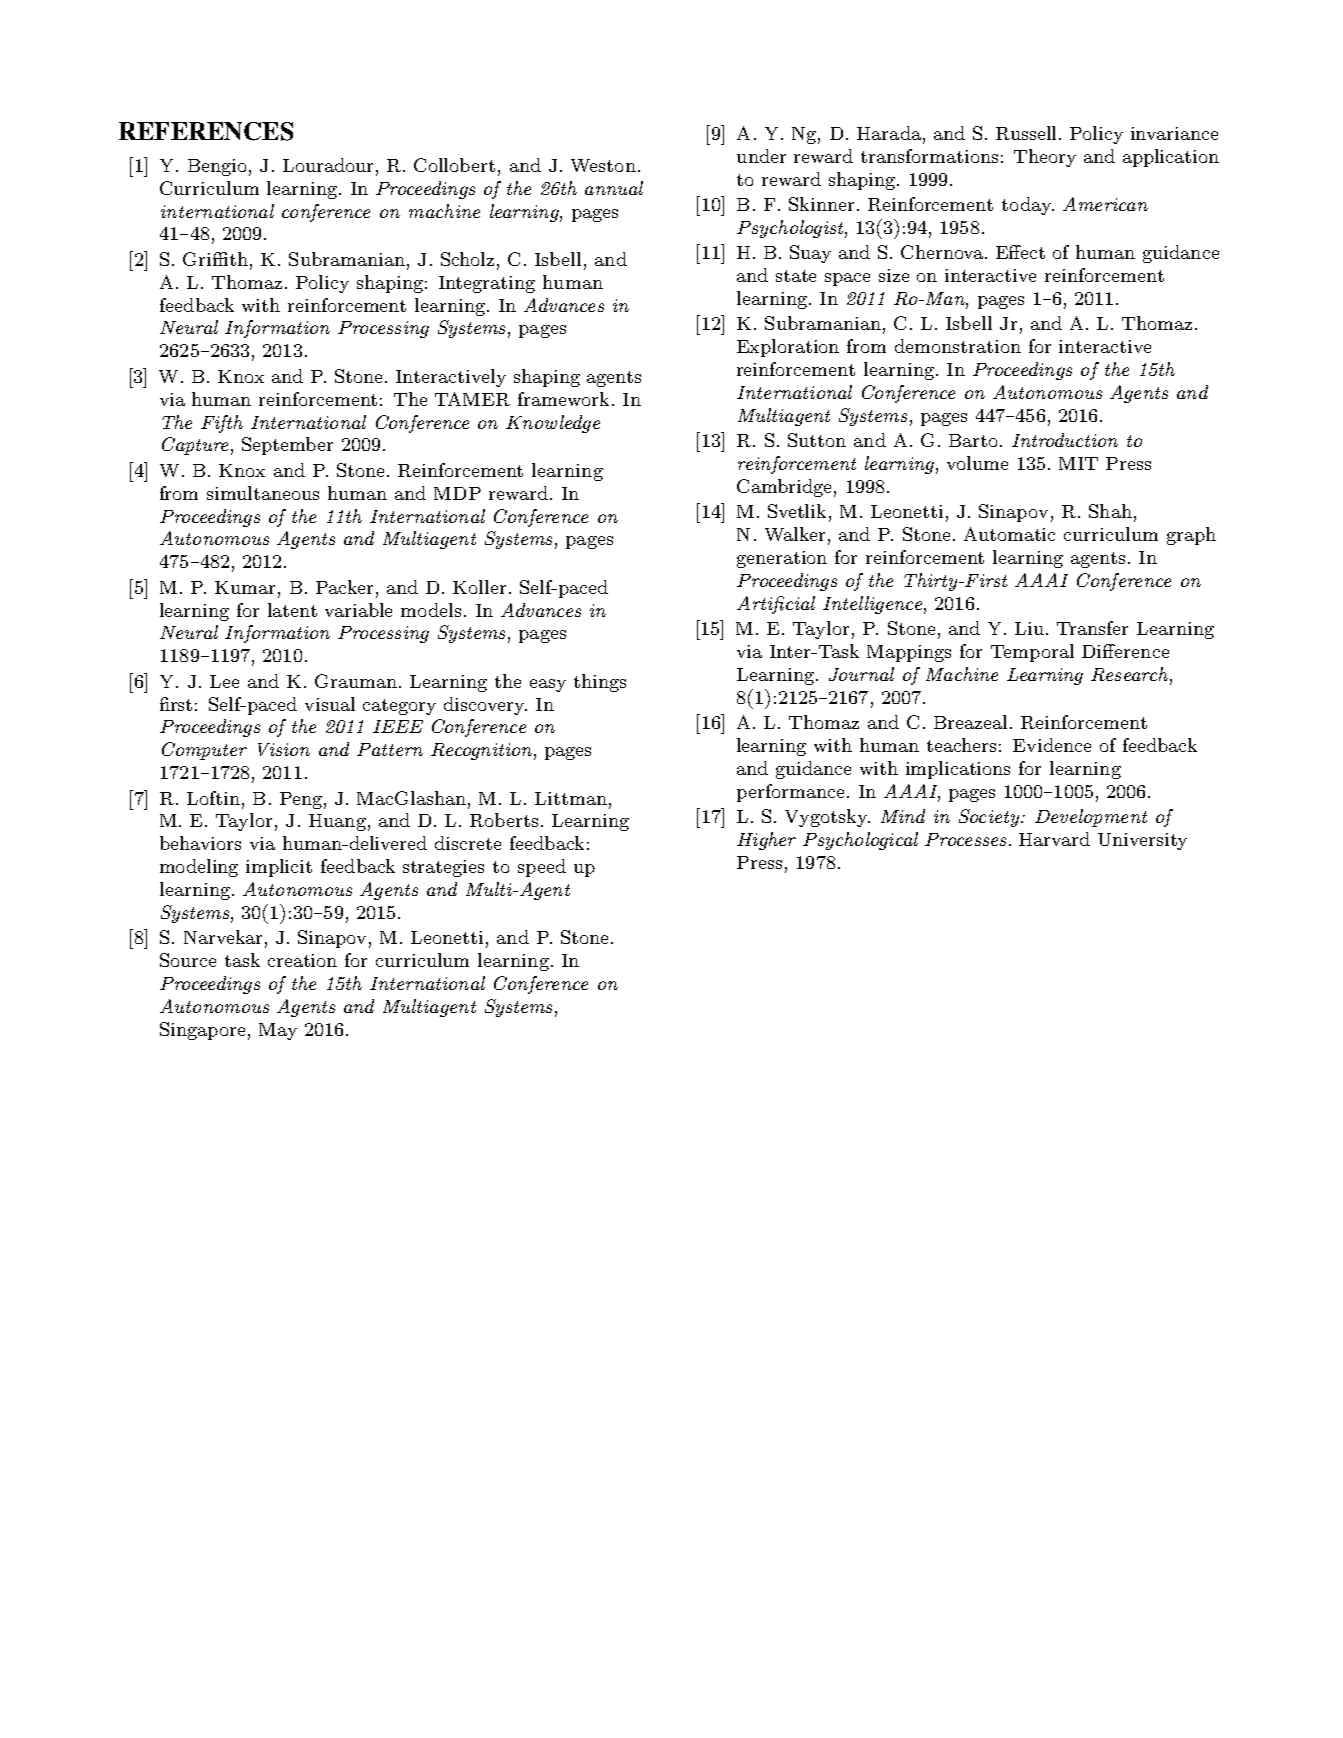  I want to click on Fifth, so click(222, 424).
